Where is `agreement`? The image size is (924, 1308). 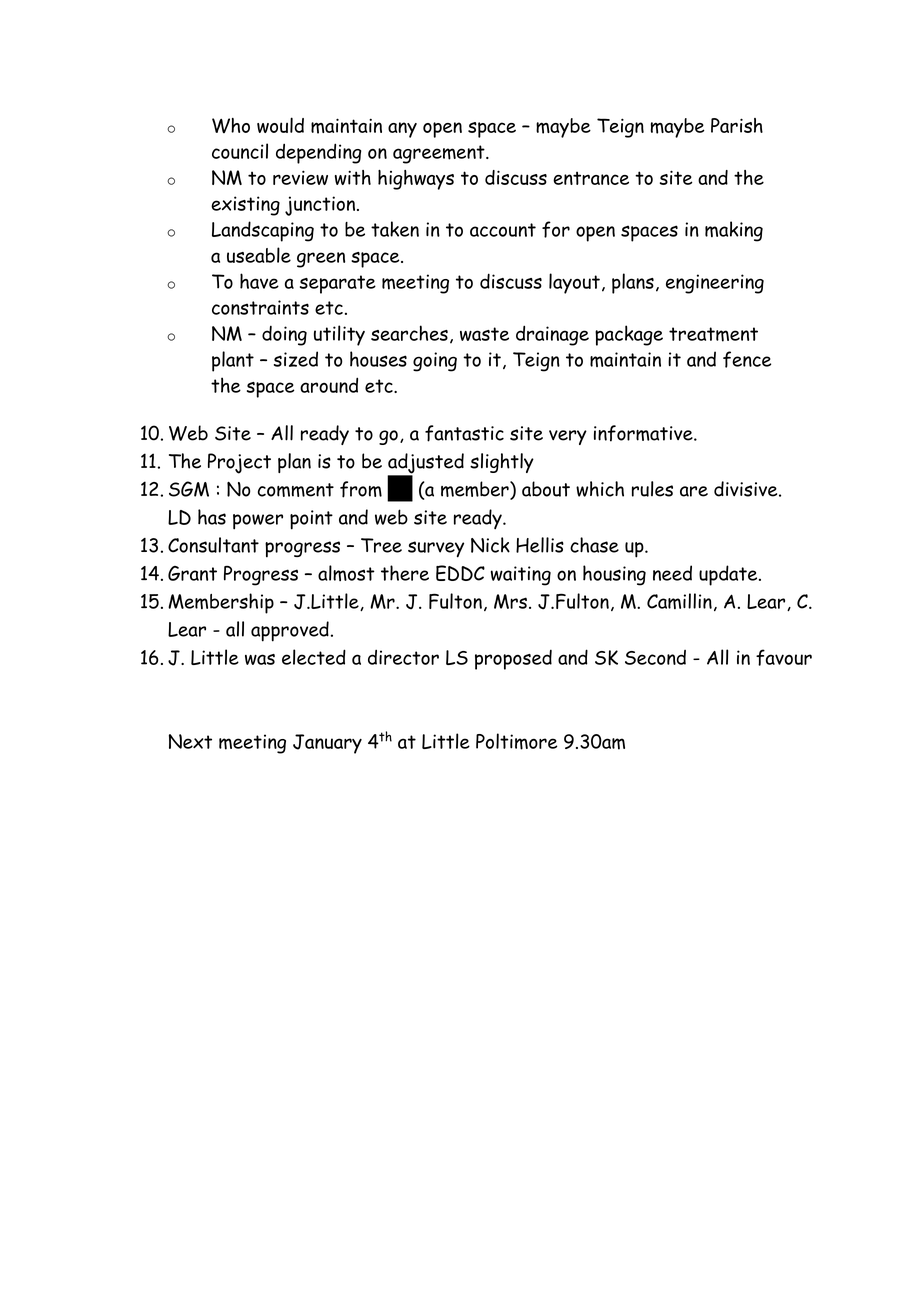 agreement is located at coordinates (440, 154).
